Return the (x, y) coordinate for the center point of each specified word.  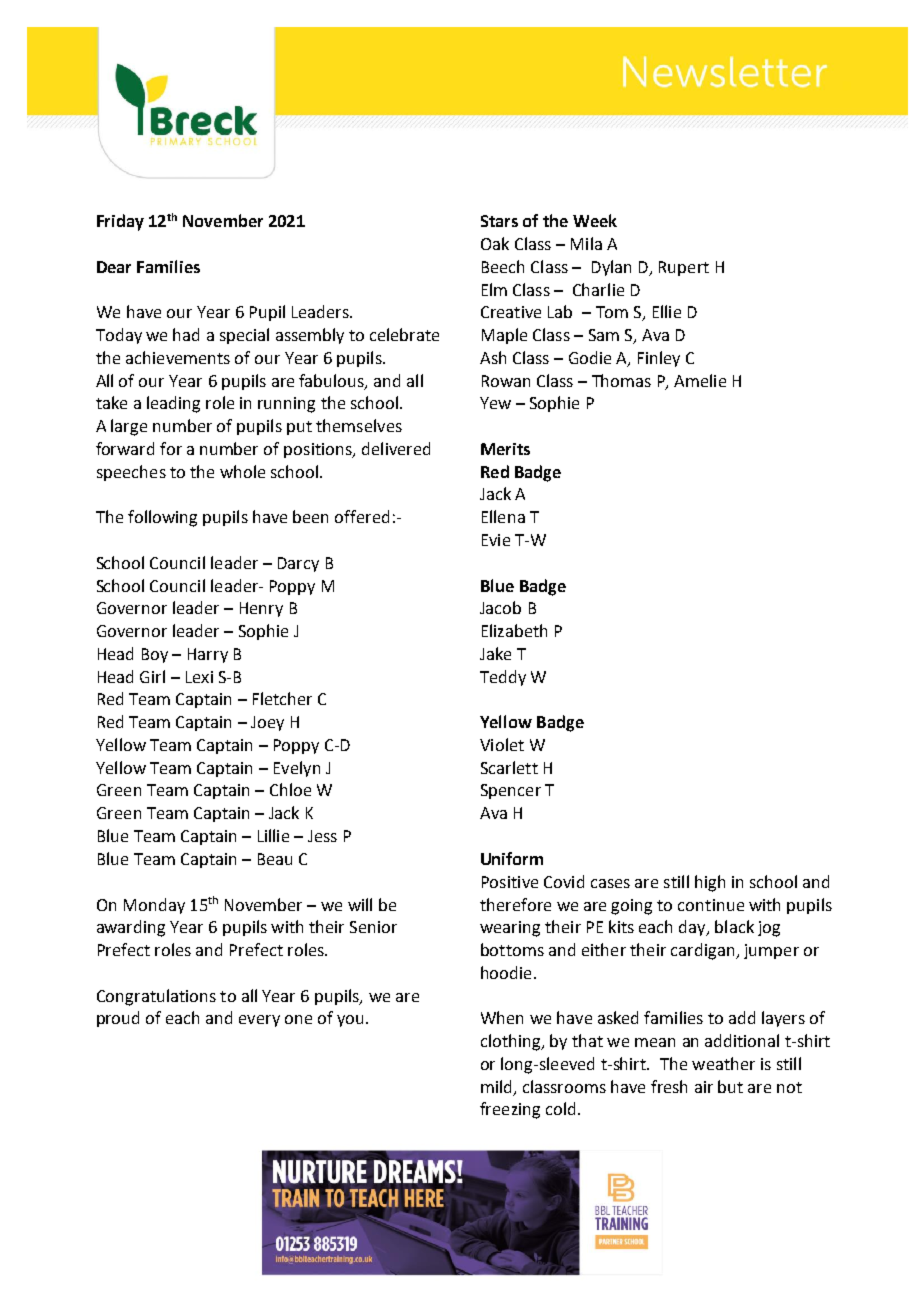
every (259, 1021)
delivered (396, 448)
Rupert (684, 268)
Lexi (199, 677)
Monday (154, 906)
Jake (495, 653)
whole (242, 471)
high (710, 883)
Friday (120, 222)
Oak (495, 243)
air (704, 1087)
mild (496, 1086)
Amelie (700, 380)
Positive (510, 882)
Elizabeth (514, 630)
